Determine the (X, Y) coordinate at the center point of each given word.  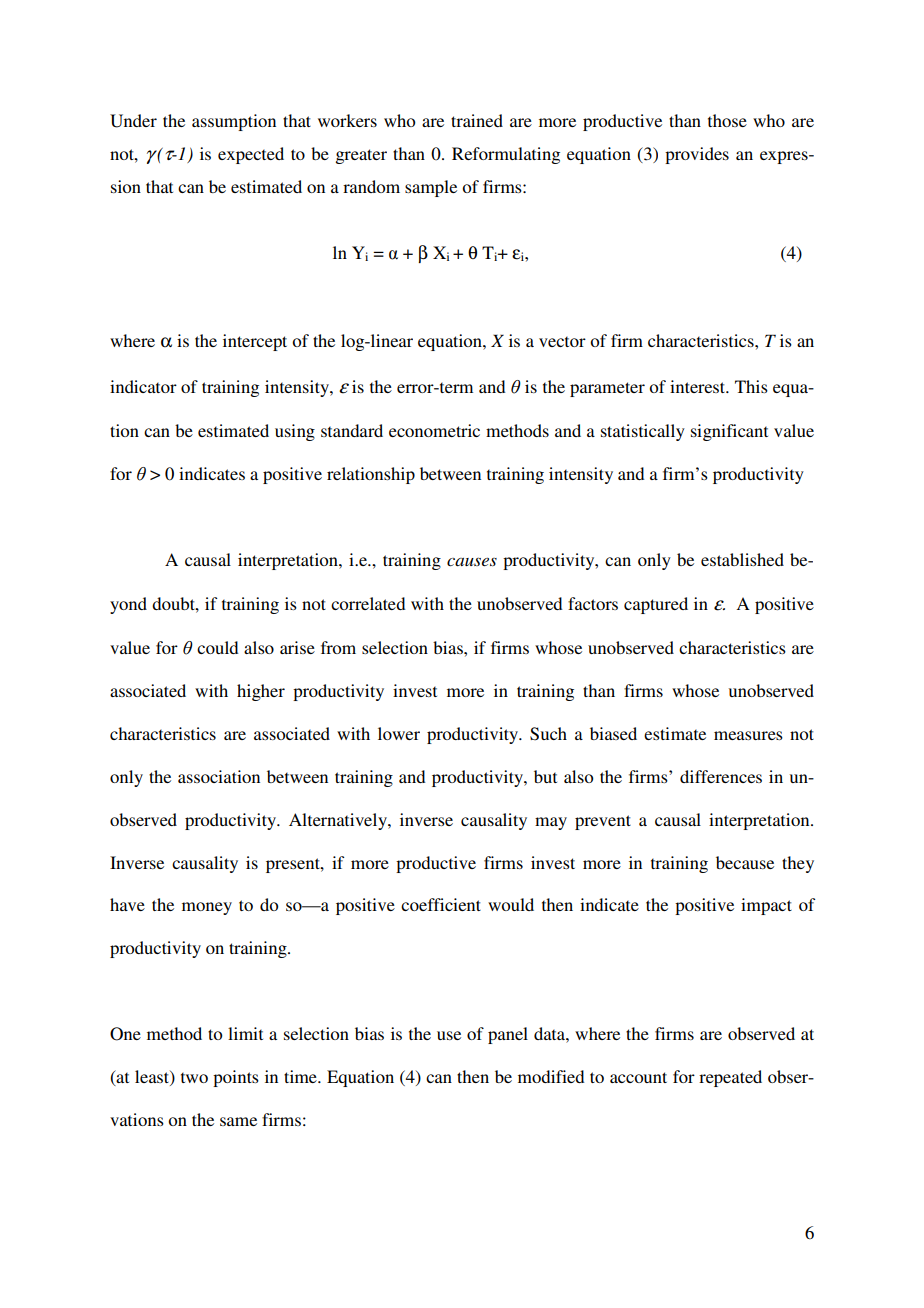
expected (251, 155)
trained (477, 120)
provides (697, 155)
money (207, 908)
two (194, 1077)
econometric (434, 430)
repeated (730, 1078)
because (745, 862)
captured (656, 605)
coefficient (441, 904)
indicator (143, 386)
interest (699, 386)
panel (508, 1035)
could (218, 647)
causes (472, 561)
